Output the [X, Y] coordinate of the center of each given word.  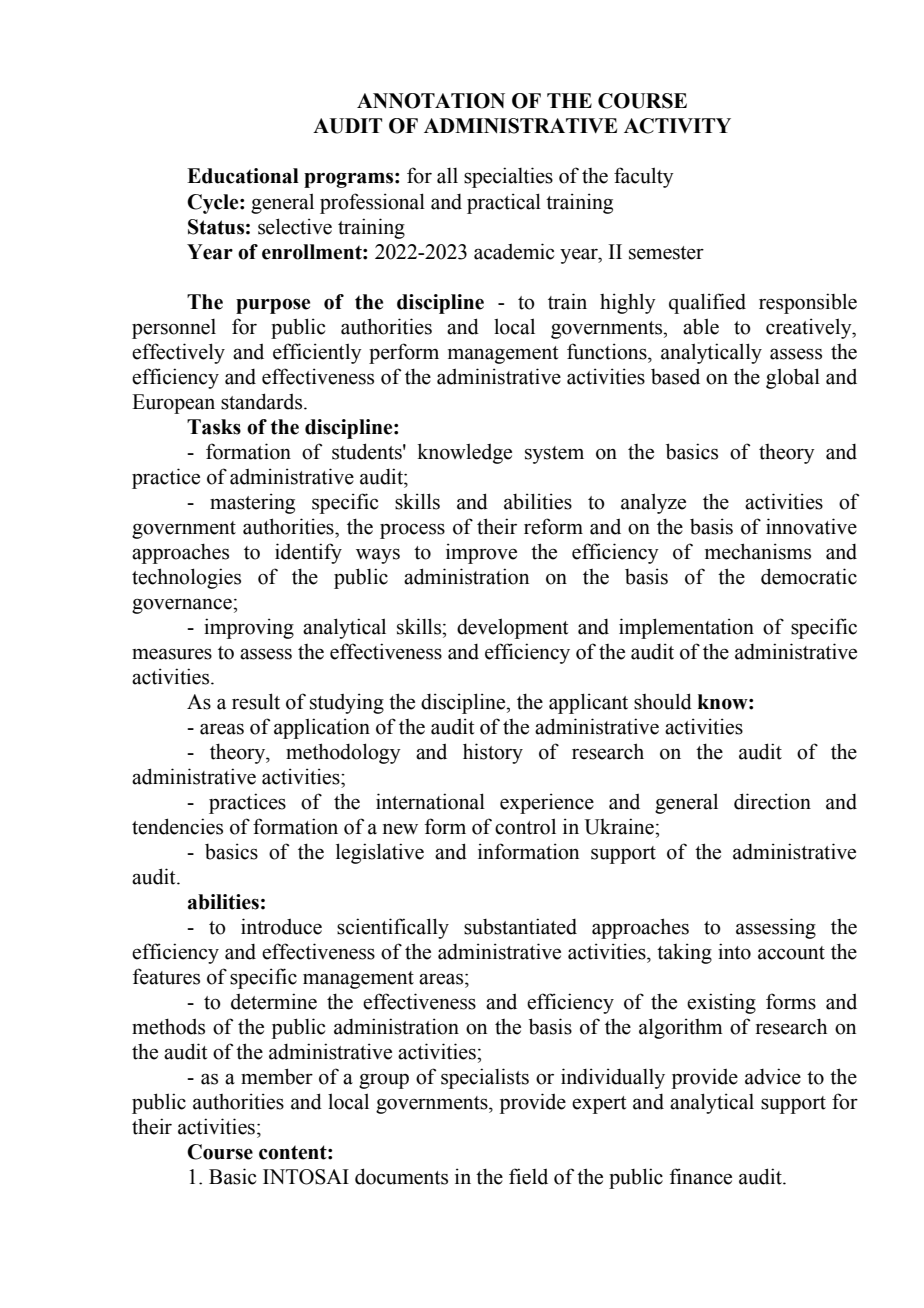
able [701, 326]
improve [481, 553]
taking [684, 953]
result [256, 701]
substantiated [520, 926]
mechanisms [758, 551]
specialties [508, 177]
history [493, 753]
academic [514, 251]
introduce [281, 926]
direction [772, 801]
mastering [252, 503]
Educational [243, 176]
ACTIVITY [677, 126]
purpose [273, 306]
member [277, 1076]
